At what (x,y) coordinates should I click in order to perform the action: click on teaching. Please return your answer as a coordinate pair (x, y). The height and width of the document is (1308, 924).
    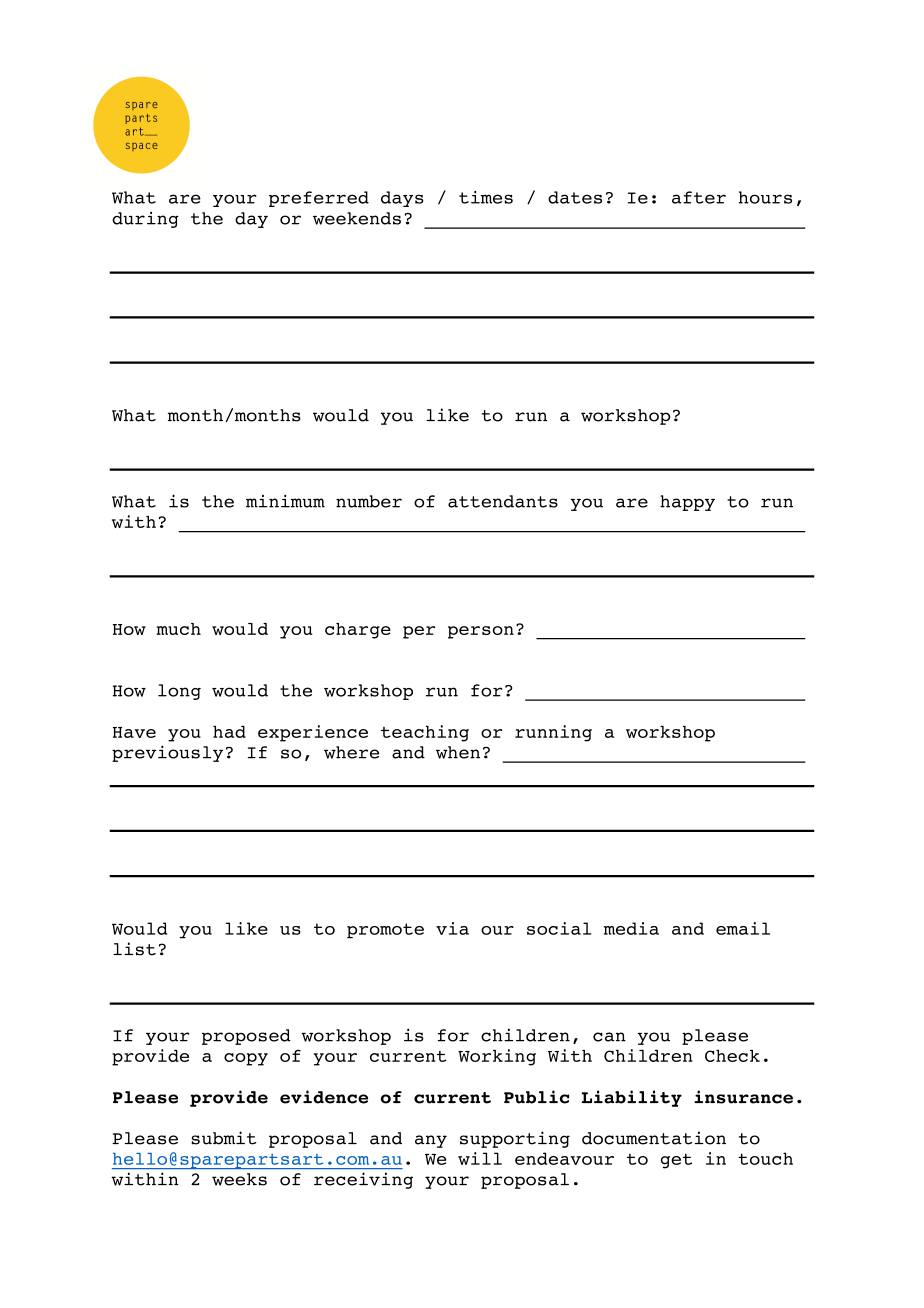
    Looking at the image, I should click on (425, 733).
